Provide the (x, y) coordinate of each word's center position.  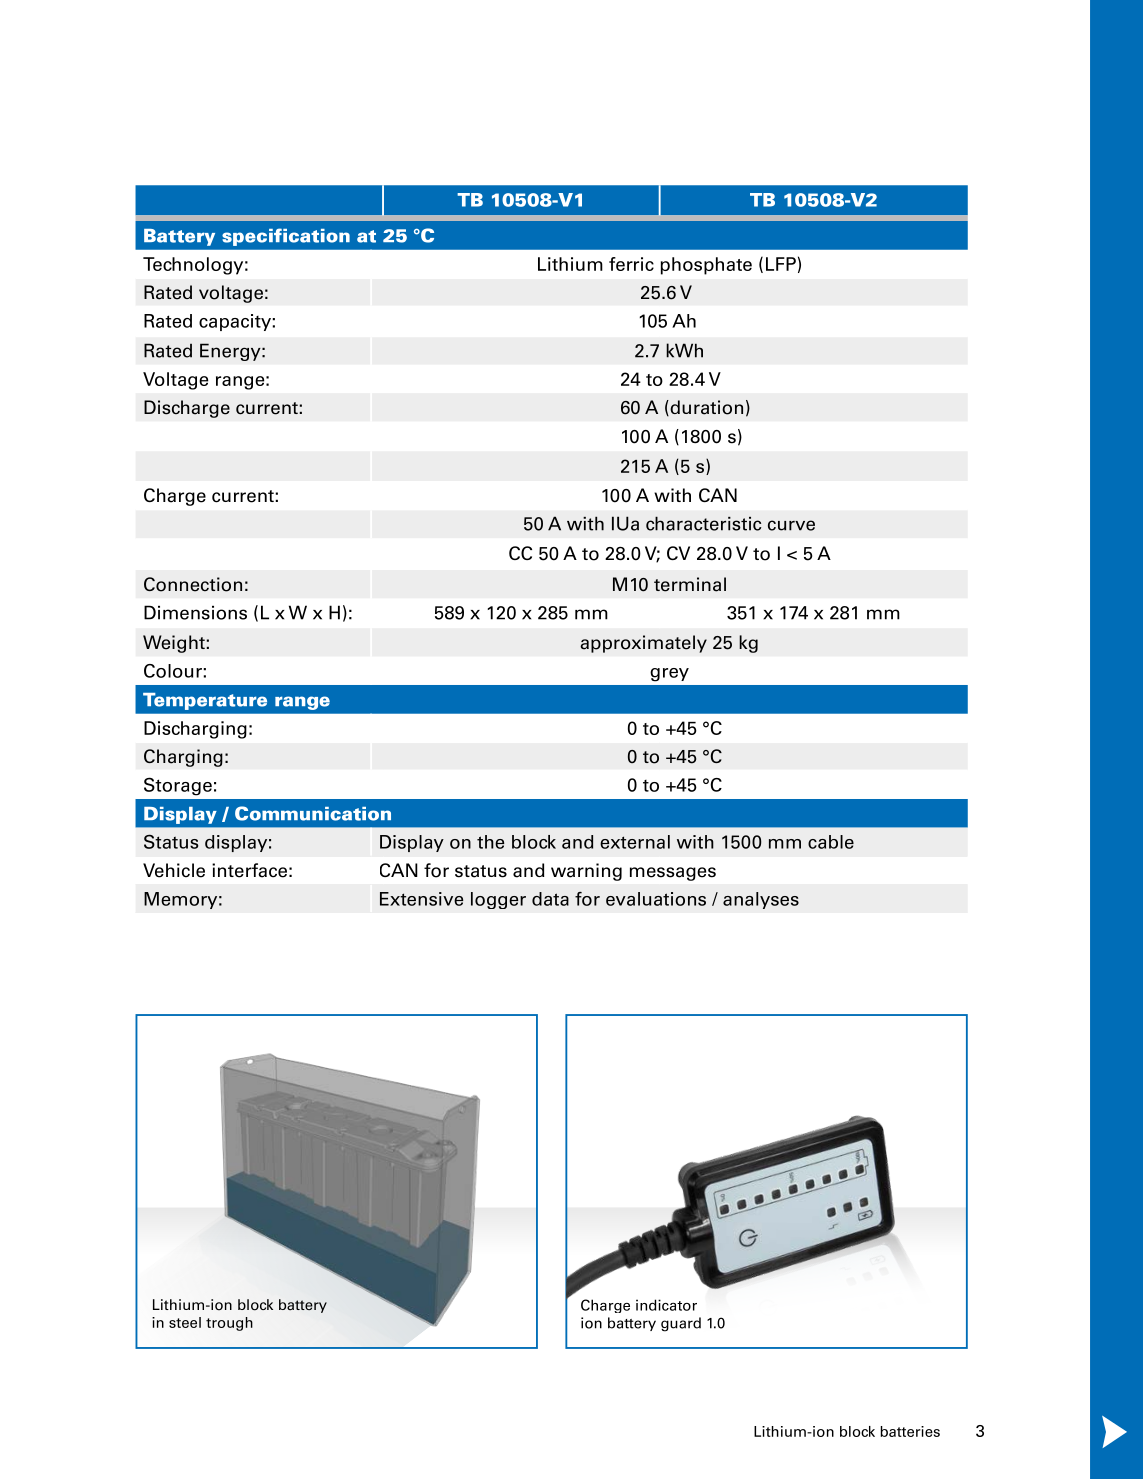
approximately (643, 644)
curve (791, 525)
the (490, 842)
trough (229, 1324)
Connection (193, 584)
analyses (761, 900)
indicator (666, 1305)
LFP (781, 264)
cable (831, 842)
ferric (631, 264)
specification (286, 237)
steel (185, 1322)
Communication (313, 813)
